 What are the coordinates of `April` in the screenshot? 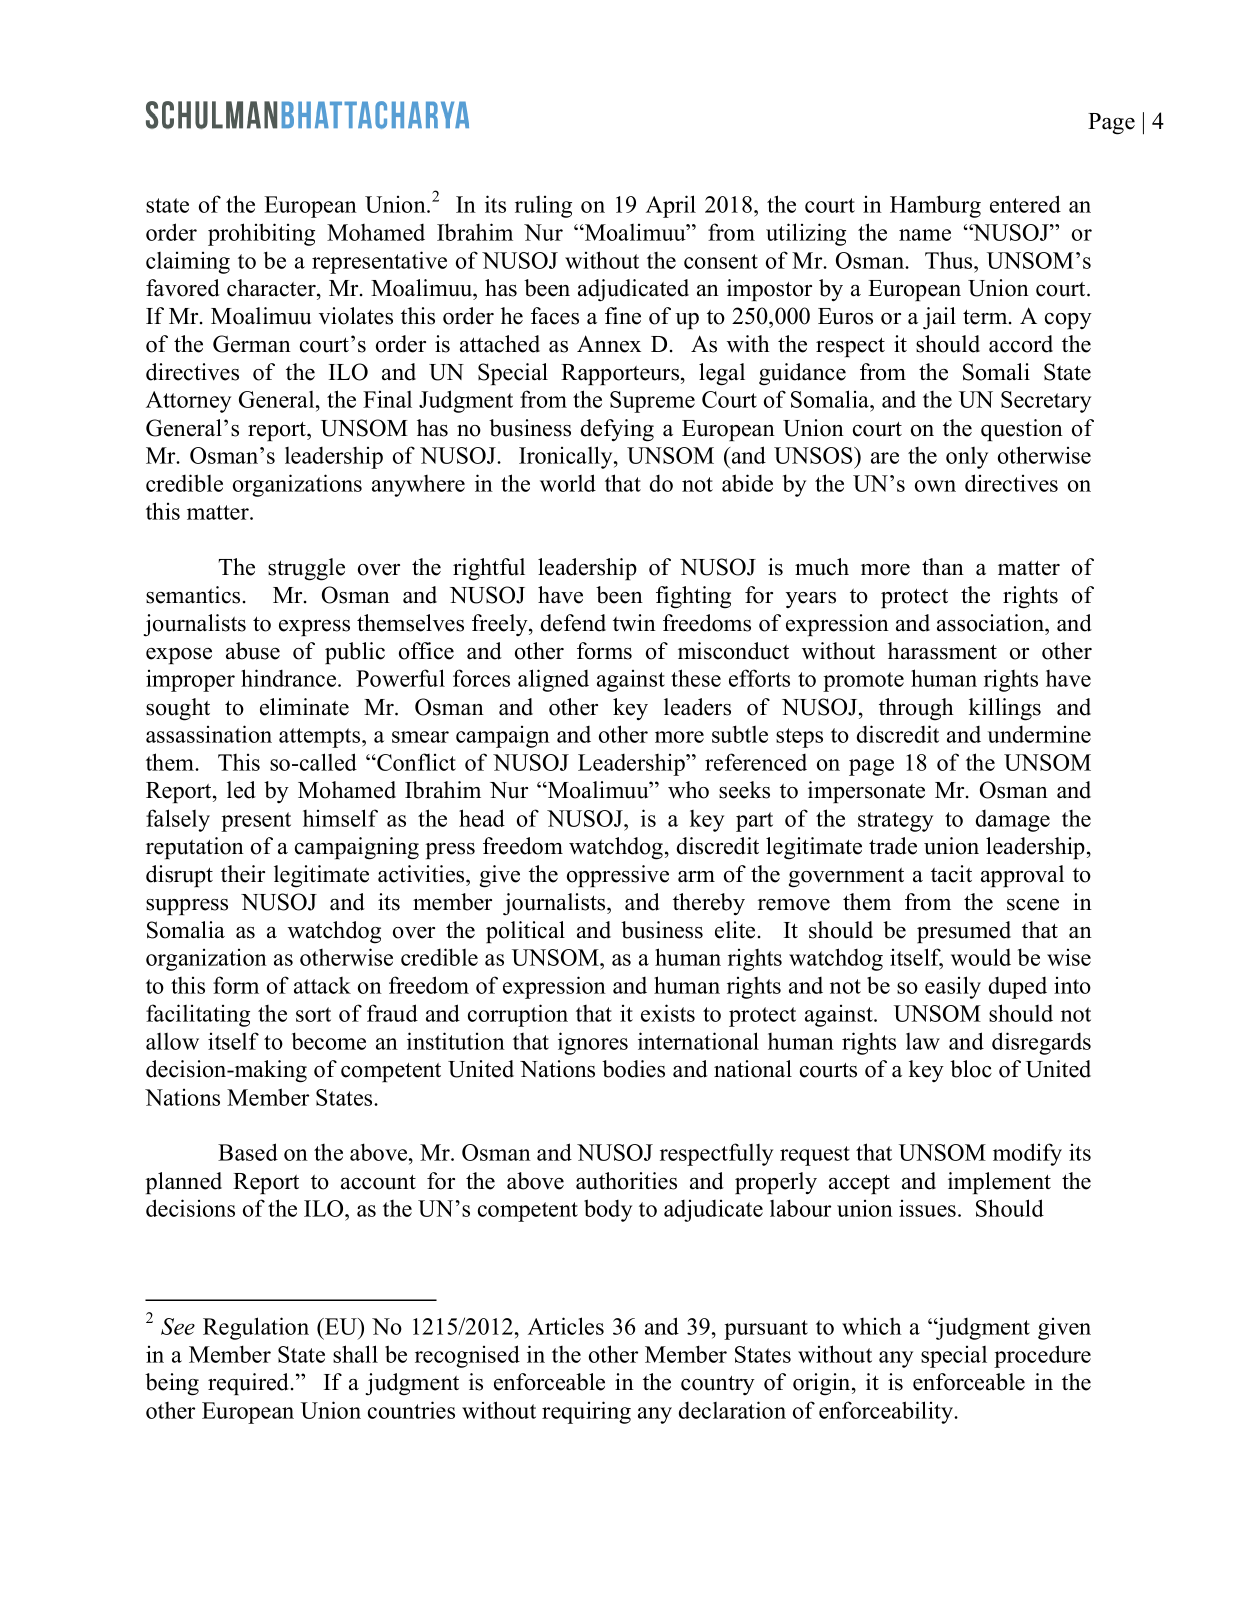 It's located at (671, 206).
